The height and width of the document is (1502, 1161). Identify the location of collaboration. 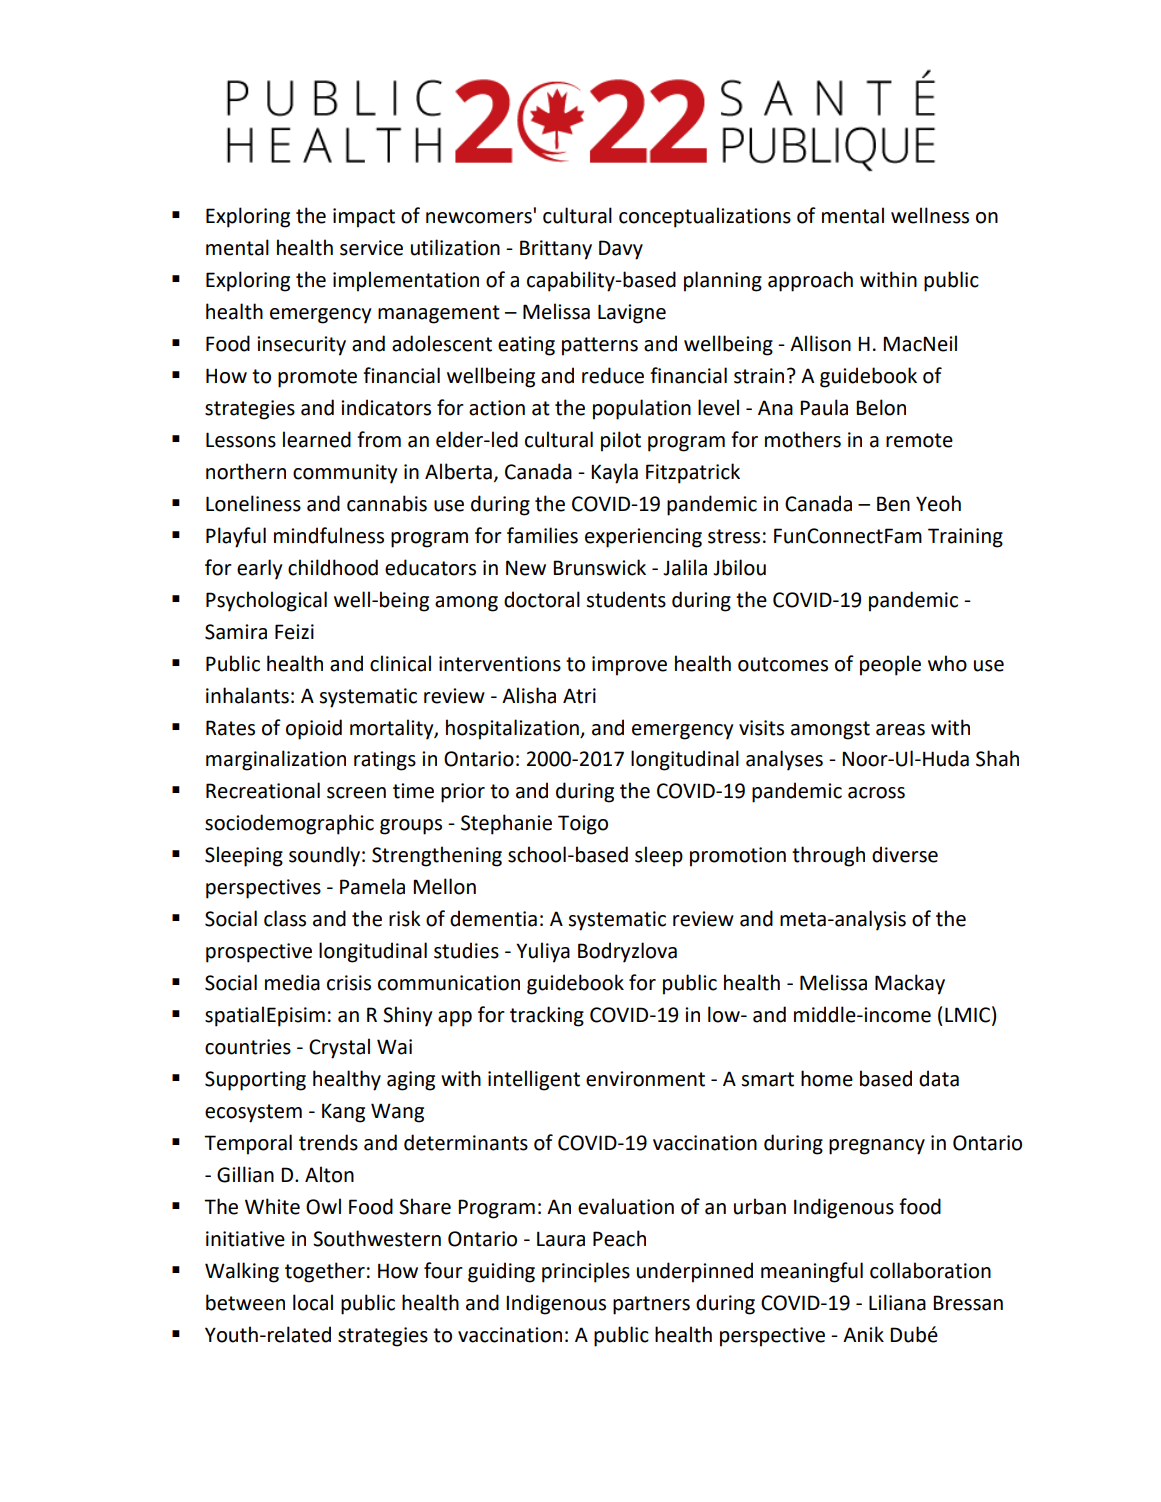
(930, 1270).
